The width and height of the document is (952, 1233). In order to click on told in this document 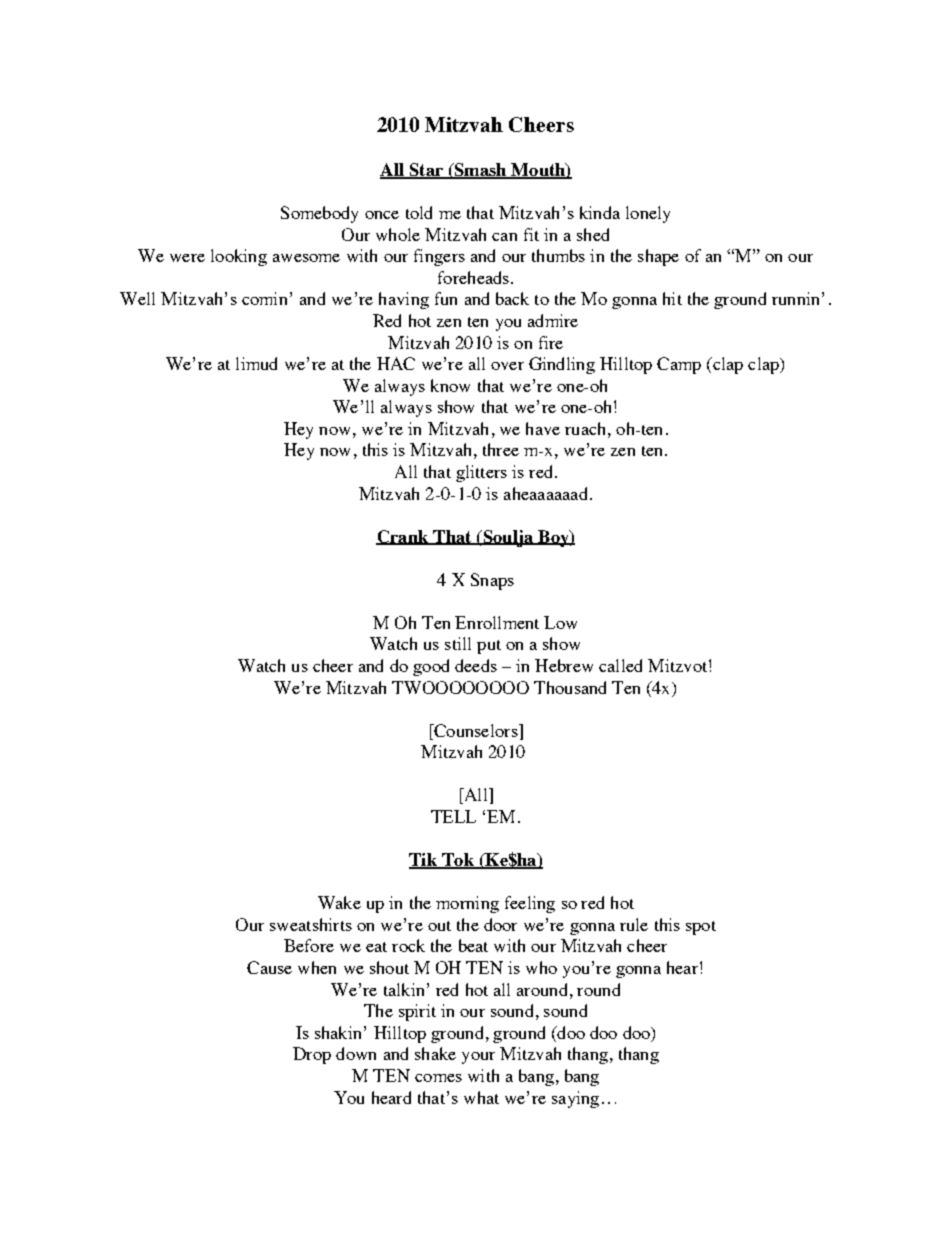, I will do `click(419, 212)`.
